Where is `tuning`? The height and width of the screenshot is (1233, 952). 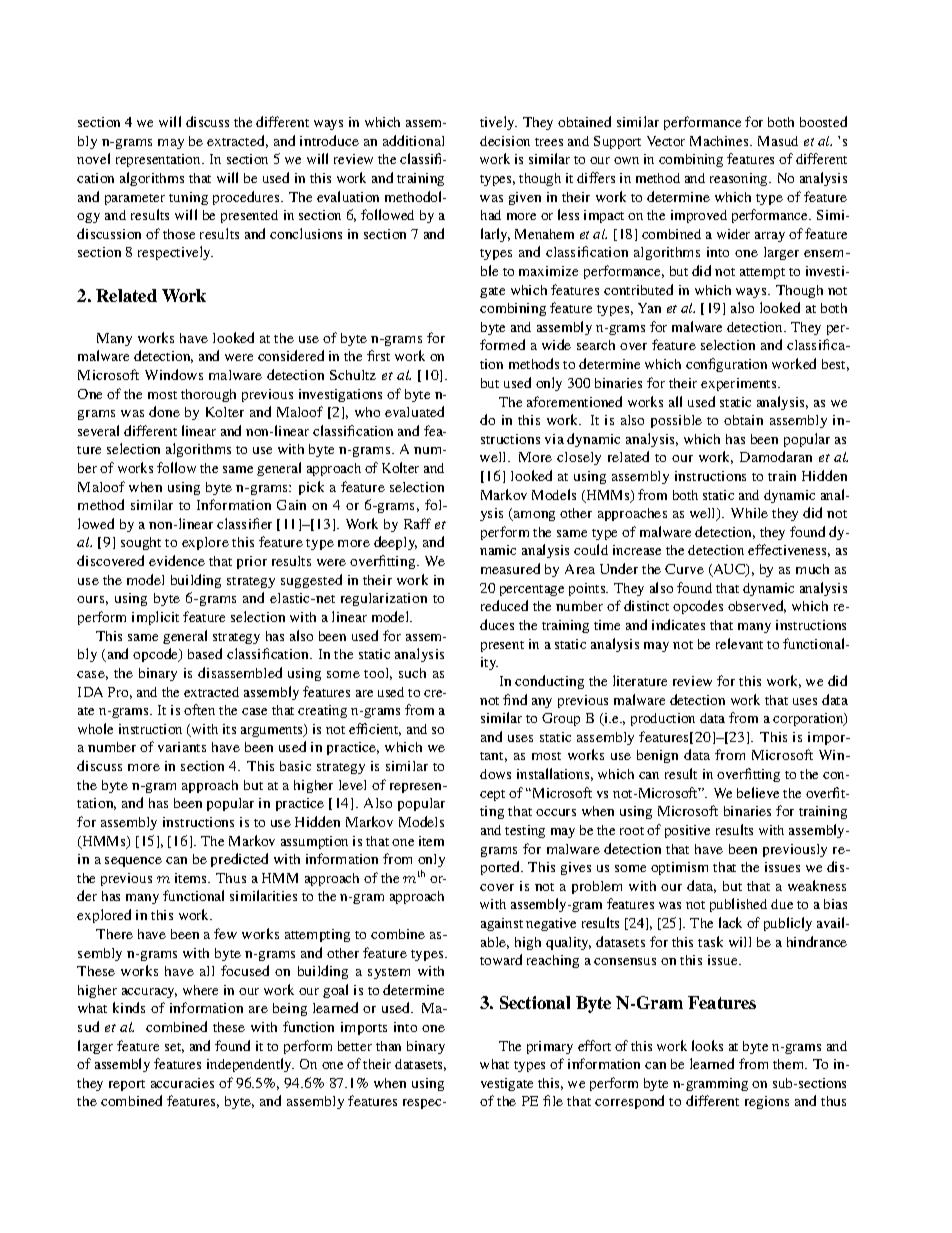
tuning is located at coordinates (188, 198).
